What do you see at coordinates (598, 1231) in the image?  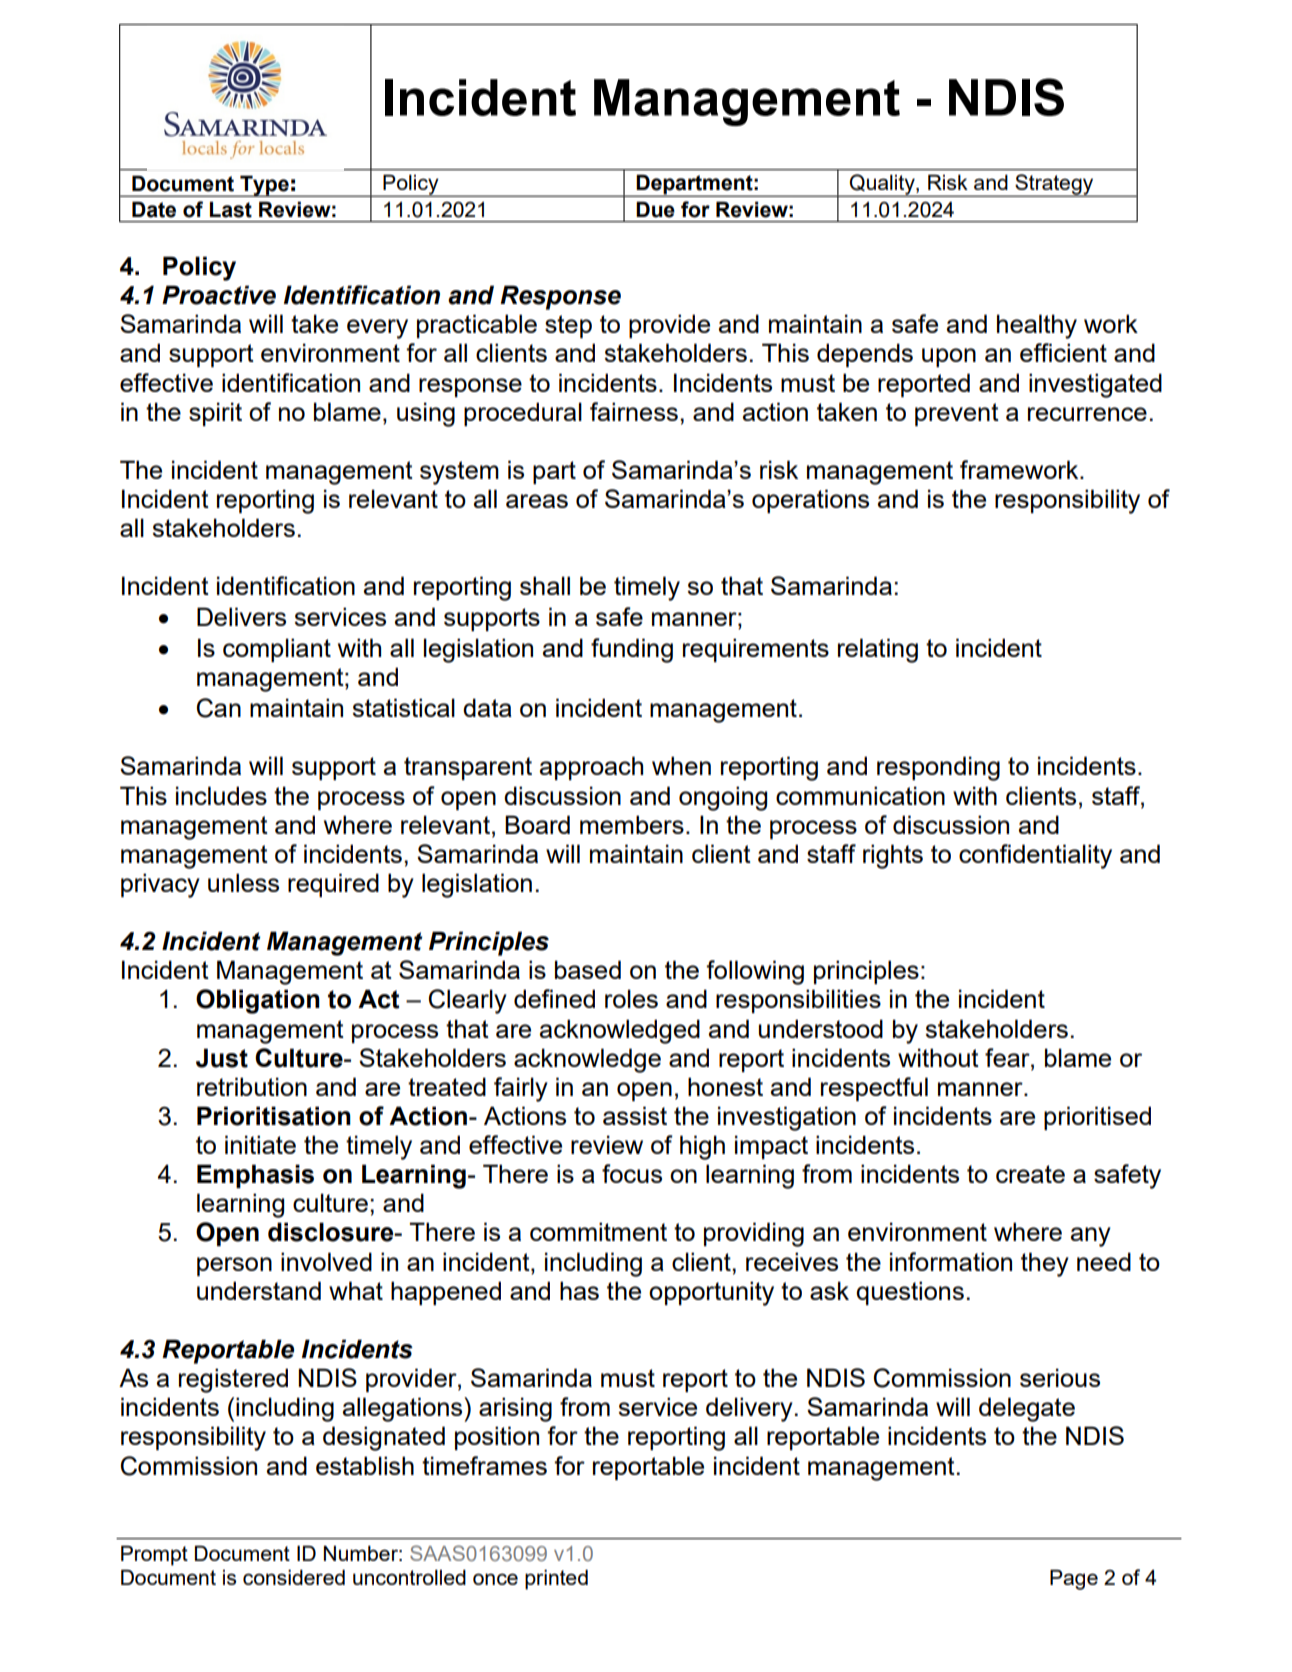 I see `commitment` at bounding box center [598, 1231].
